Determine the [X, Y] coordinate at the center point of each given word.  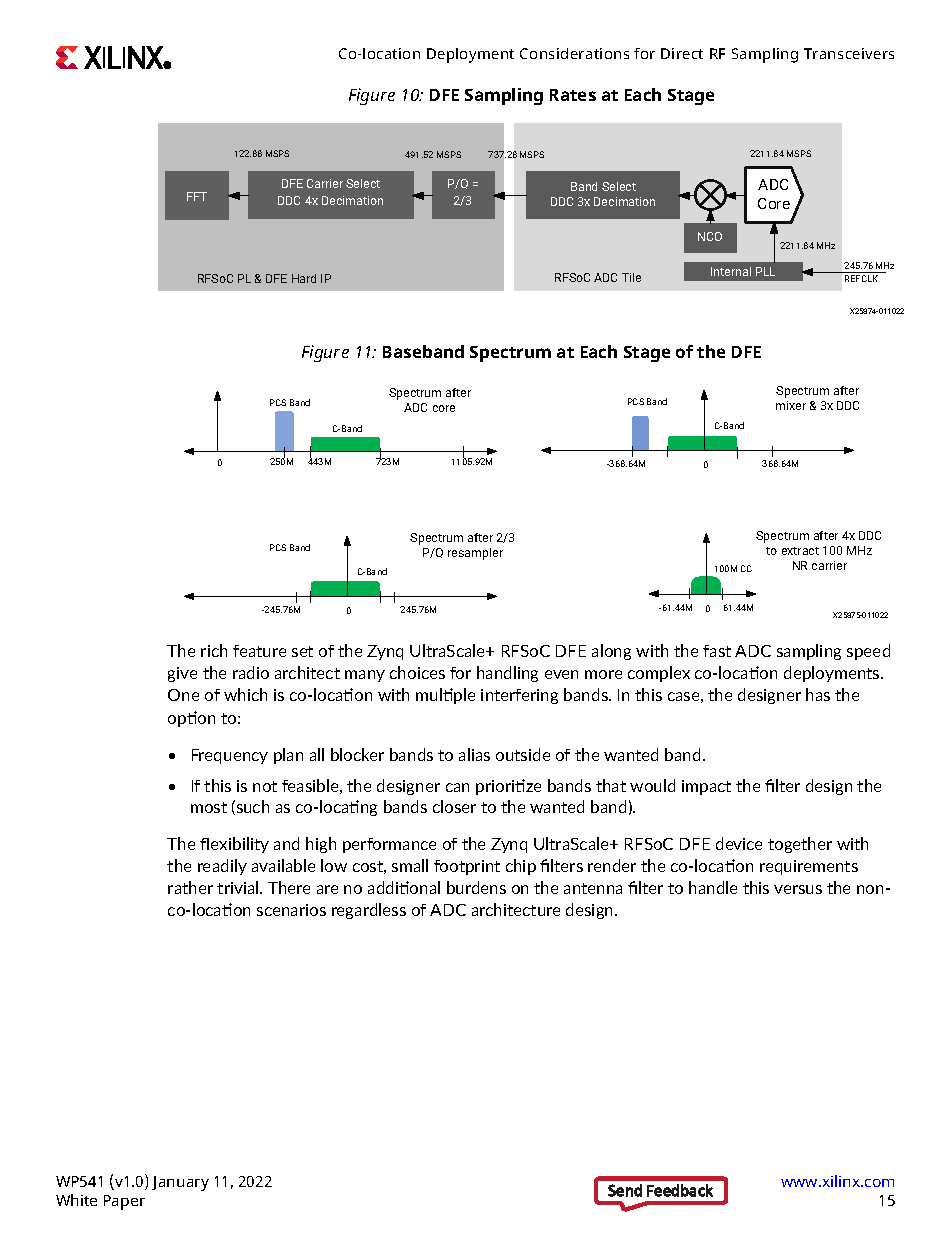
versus [798, 889]
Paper [124, 1202]
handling [507, 674]
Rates [573, 95]
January [180, 1183]
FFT [197, 196]
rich [214, 650]
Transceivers [849, 53]
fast [717, 651]
